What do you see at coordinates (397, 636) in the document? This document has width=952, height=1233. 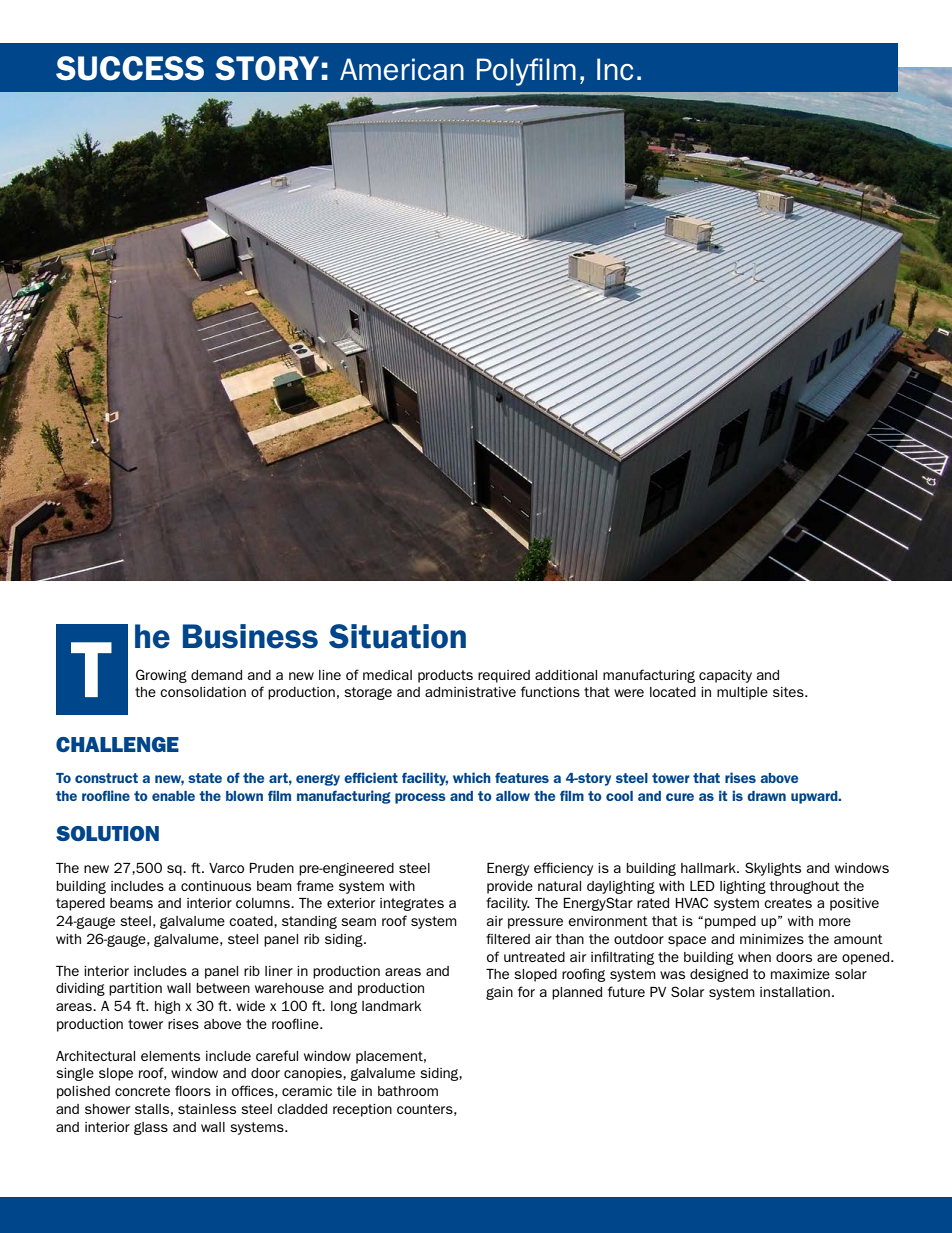 I see `Situation` at bounding box center [397, 636].
